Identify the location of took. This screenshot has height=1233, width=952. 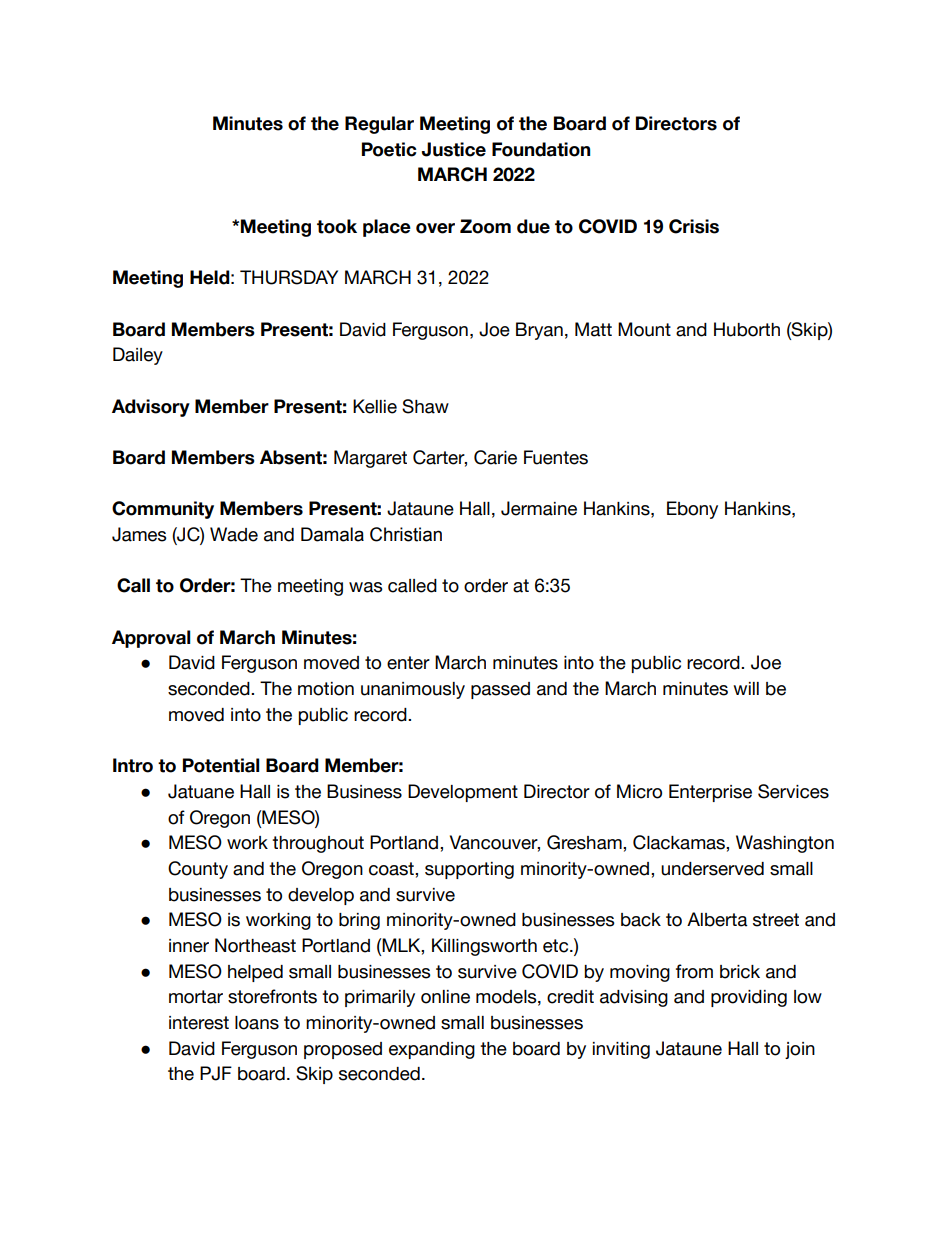
(337, 226).
